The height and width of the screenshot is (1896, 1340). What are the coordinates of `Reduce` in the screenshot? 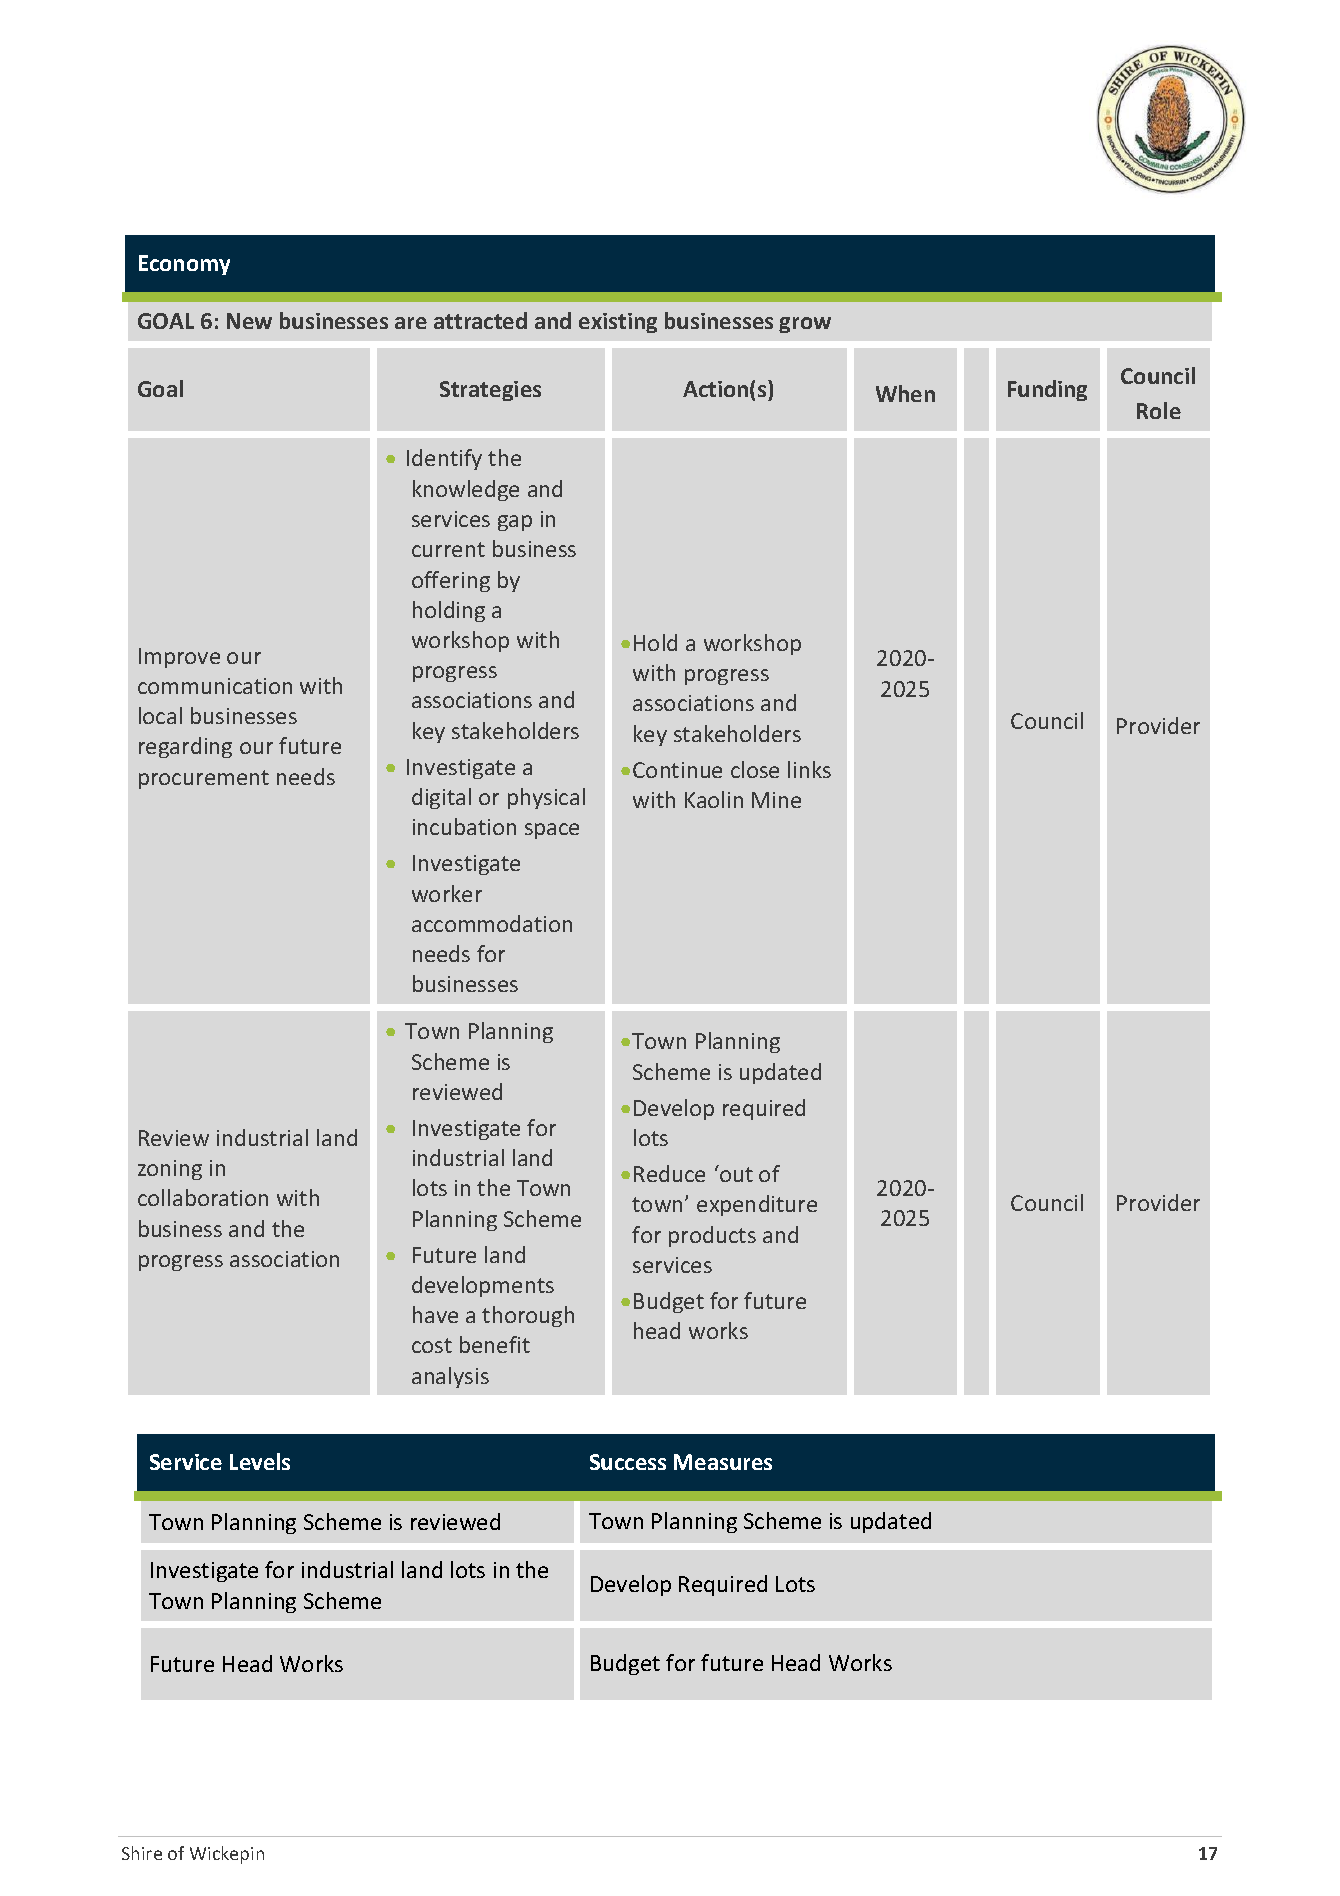 It's located at (669, 1173).
